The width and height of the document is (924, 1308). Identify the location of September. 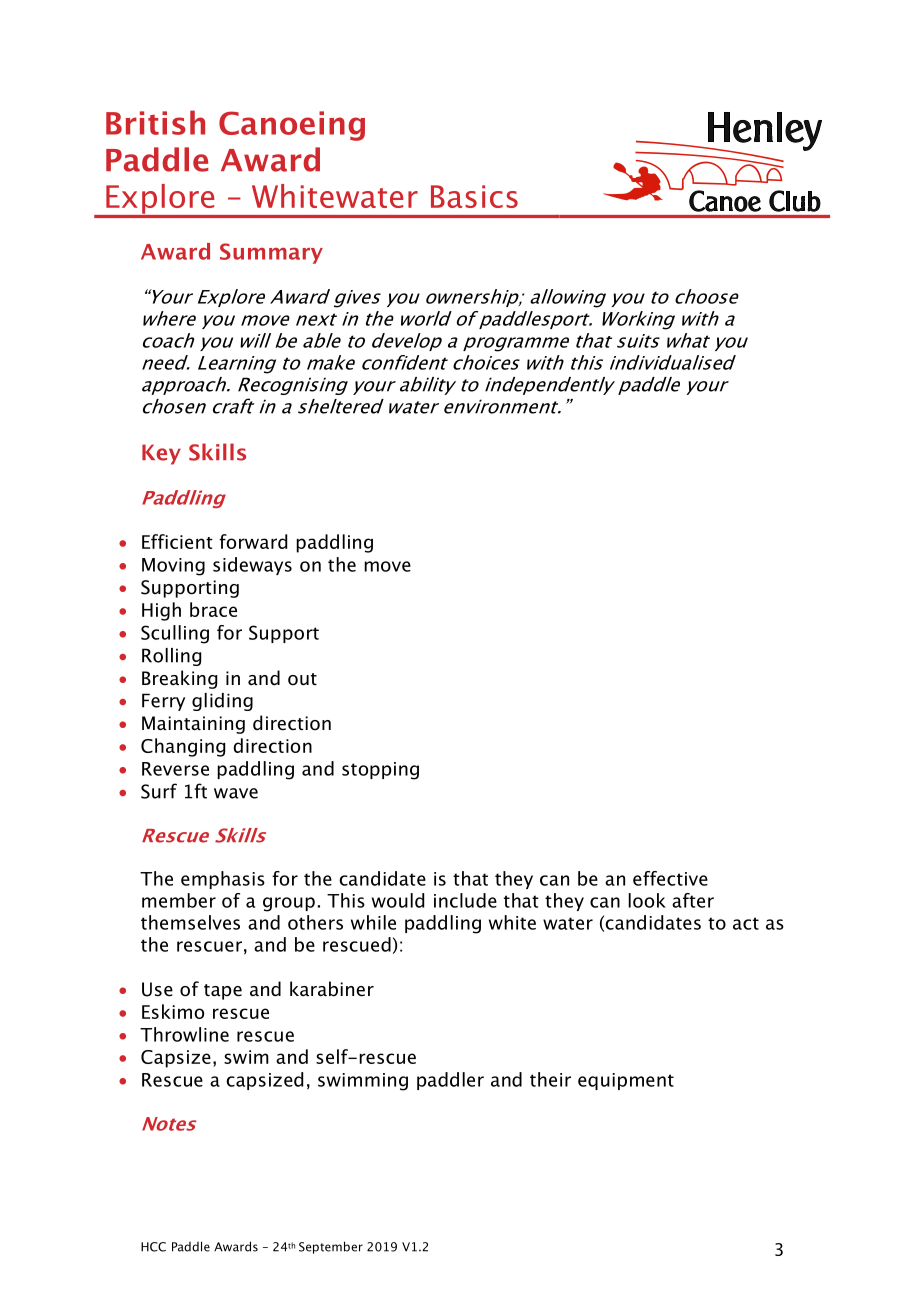
(331, 1247).
